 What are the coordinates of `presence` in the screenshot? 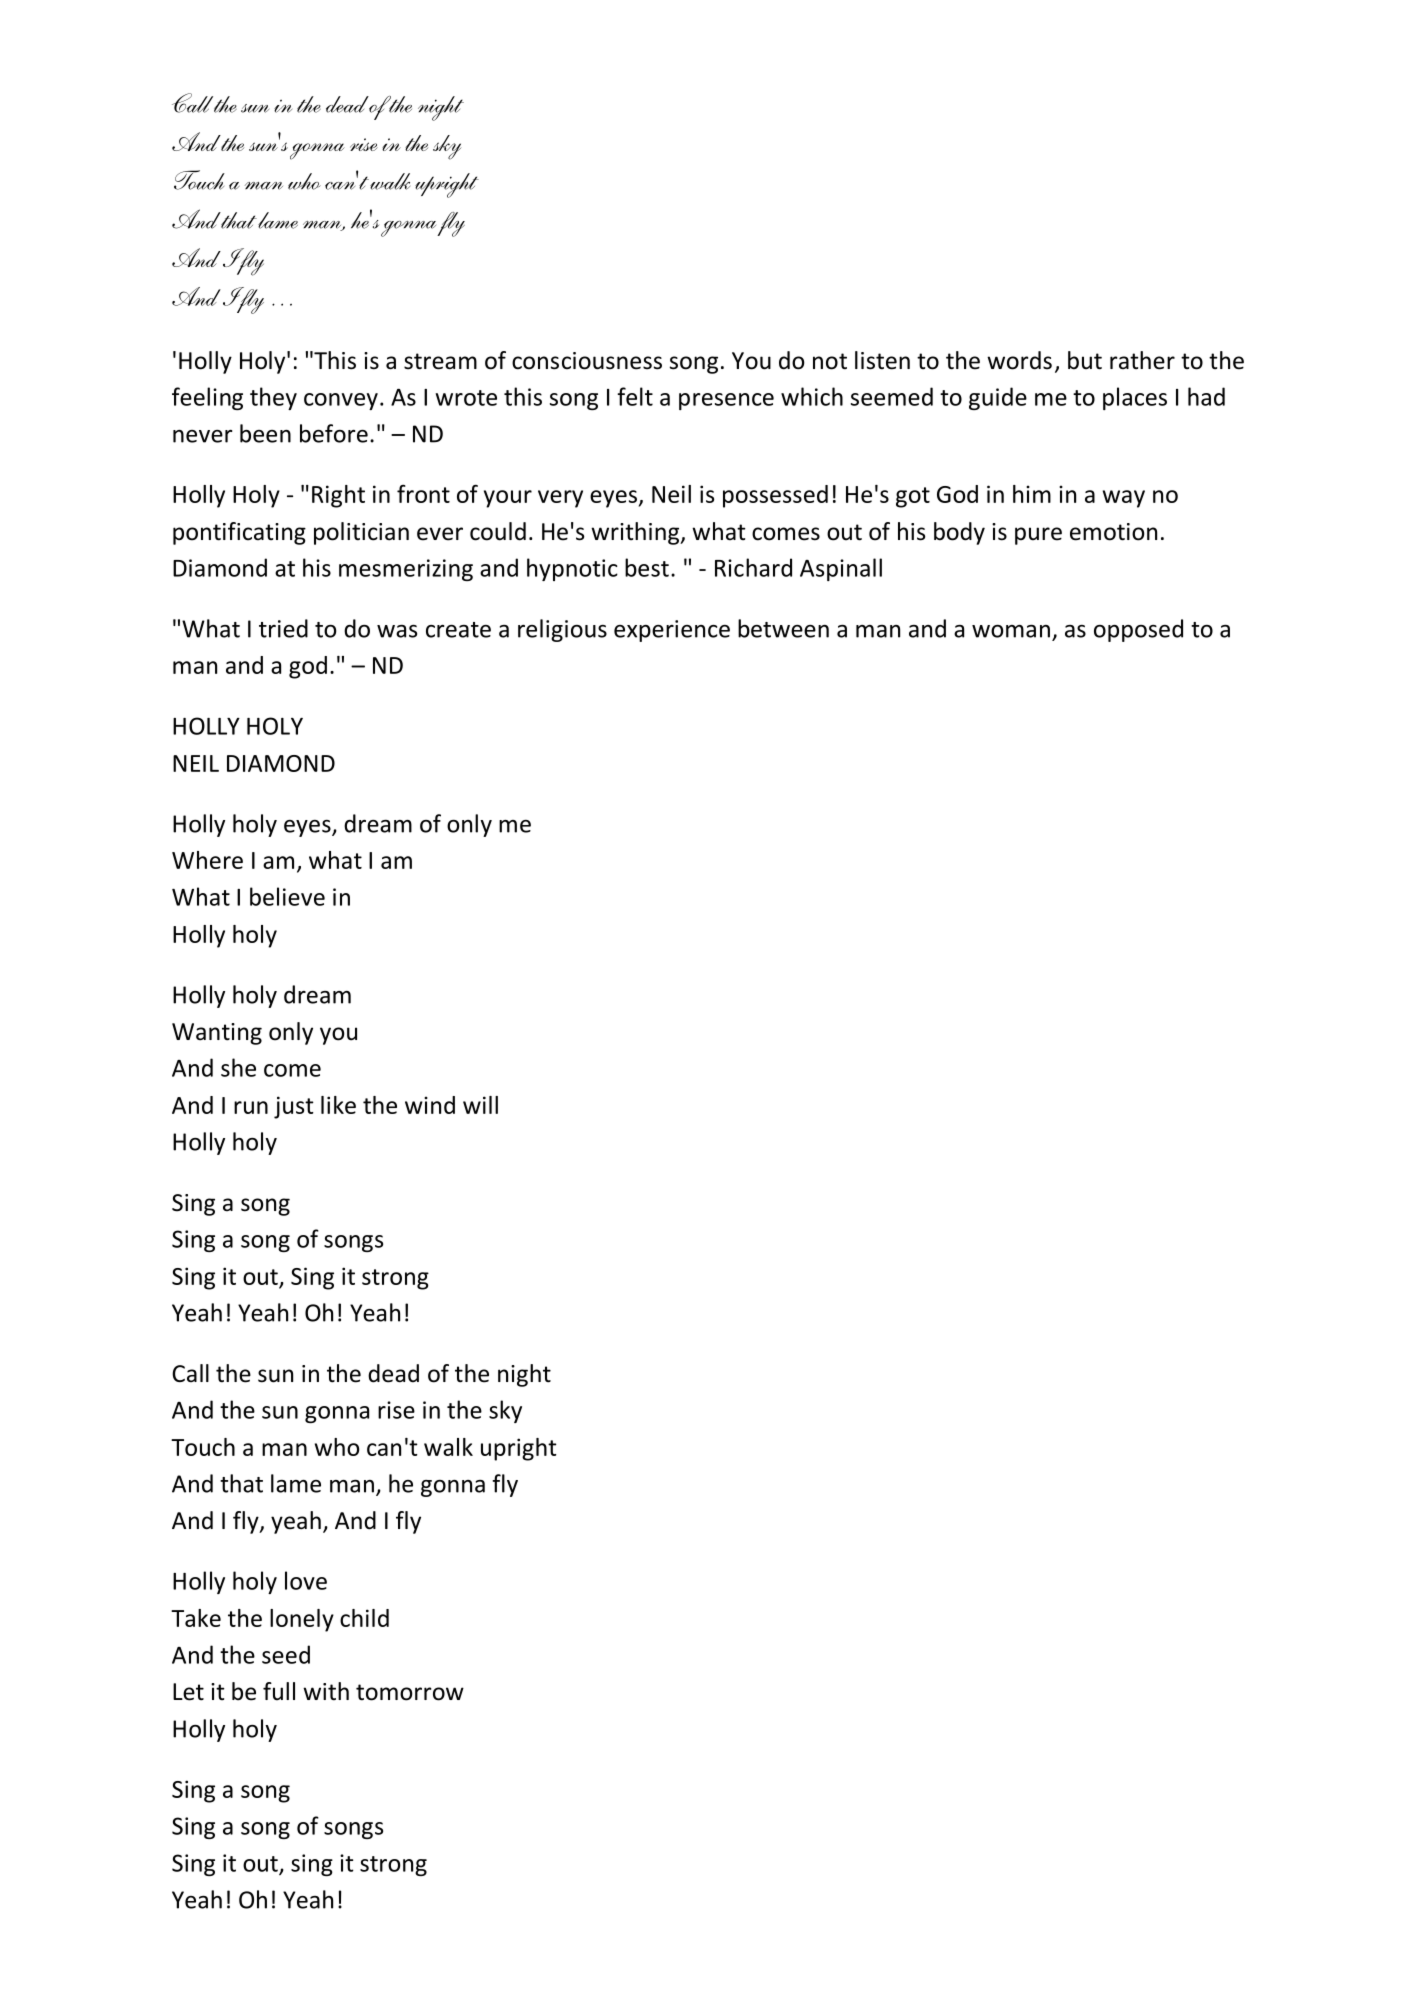 It's located at (726, 401).
